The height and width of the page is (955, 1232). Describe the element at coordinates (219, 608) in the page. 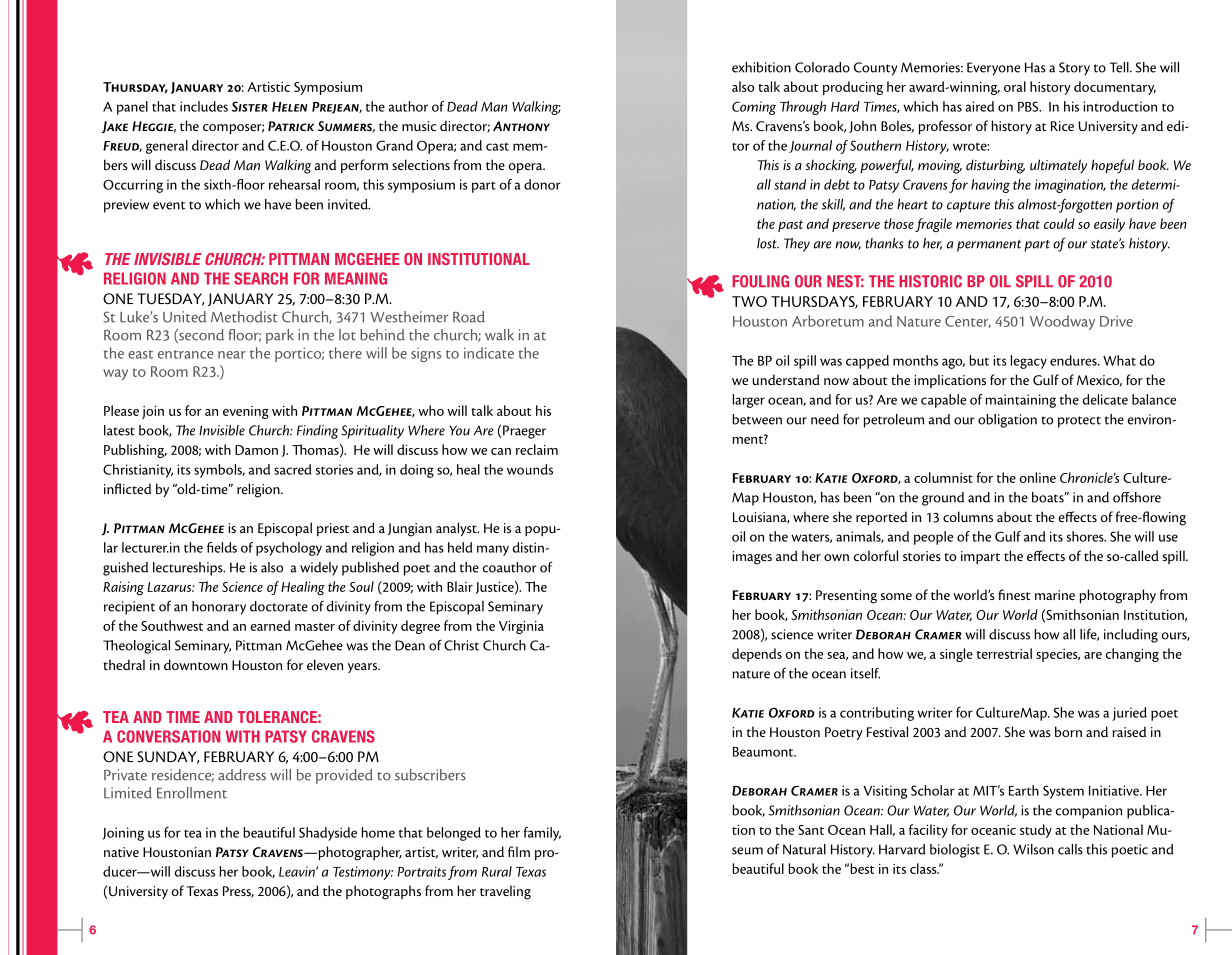

I see `honorary` at that location.
